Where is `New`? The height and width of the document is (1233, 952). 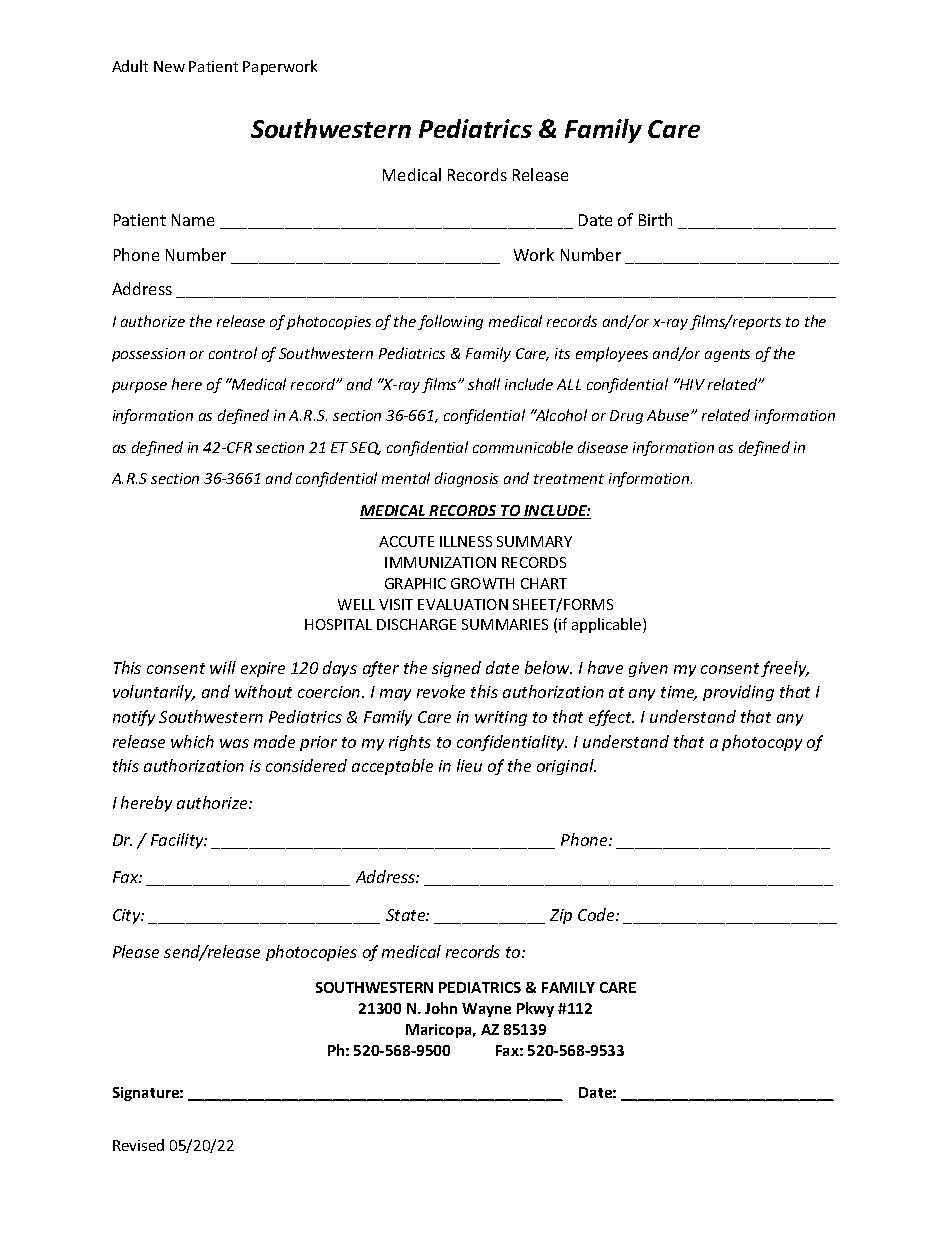
New is located at coordinates (169, 66).
